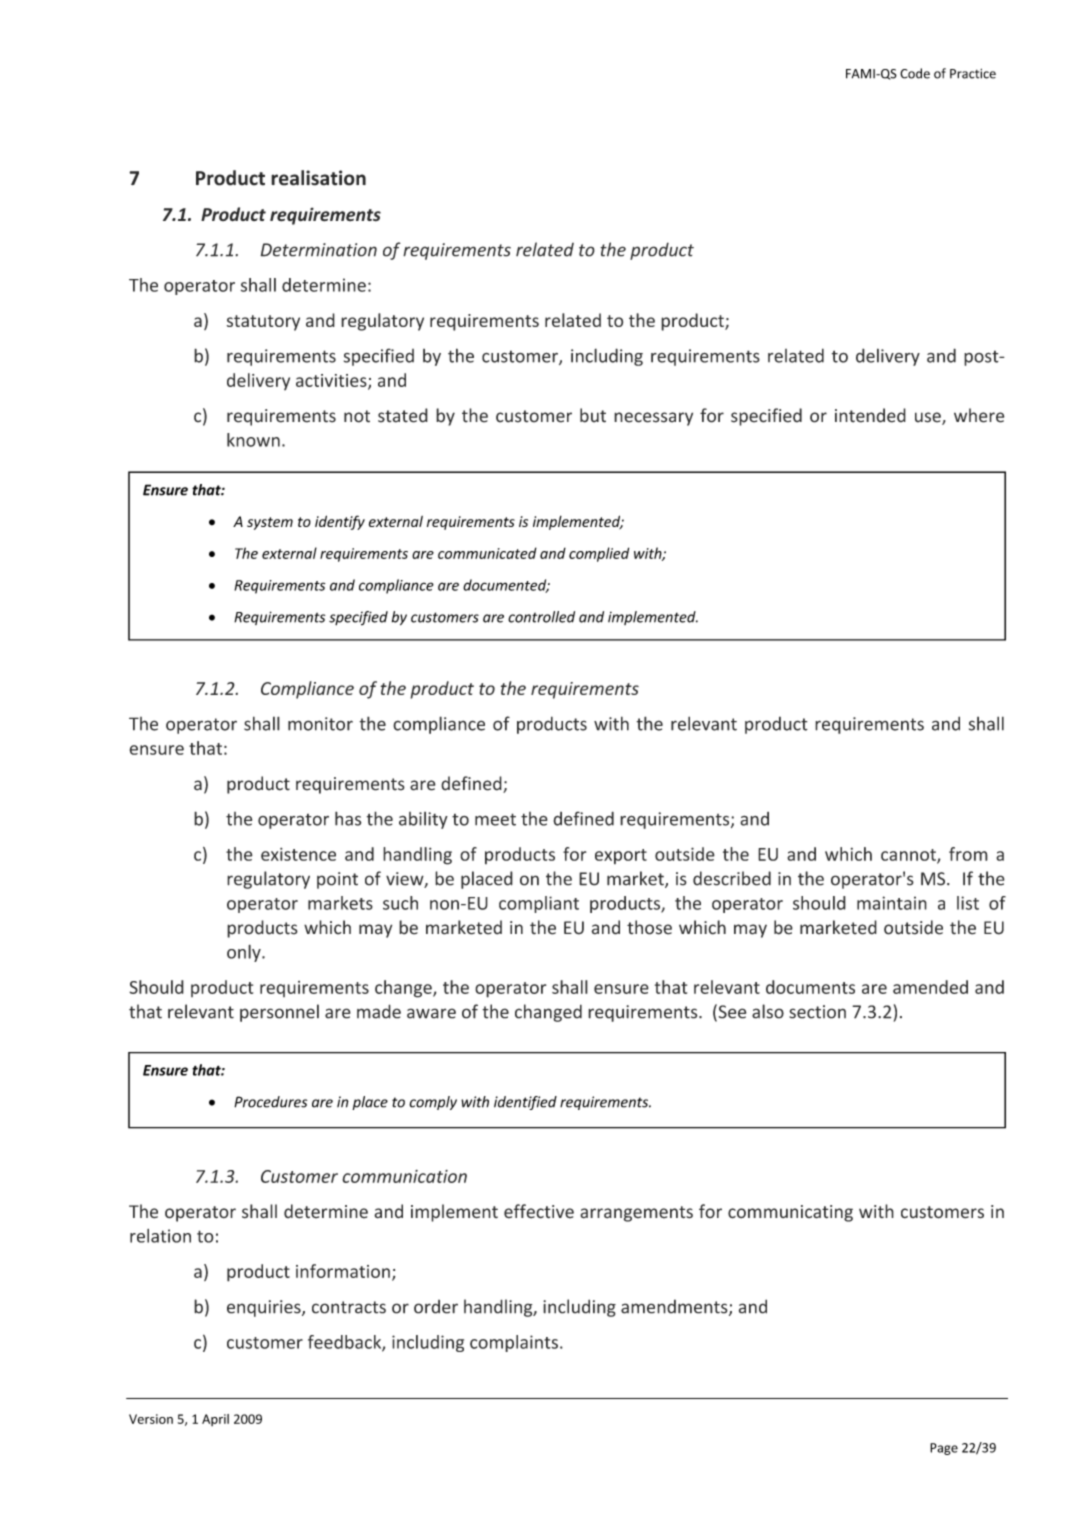  What do you see at coordinates (915, 73) in the screenshot?
I see `Code` at bounding box center [915, 73].
